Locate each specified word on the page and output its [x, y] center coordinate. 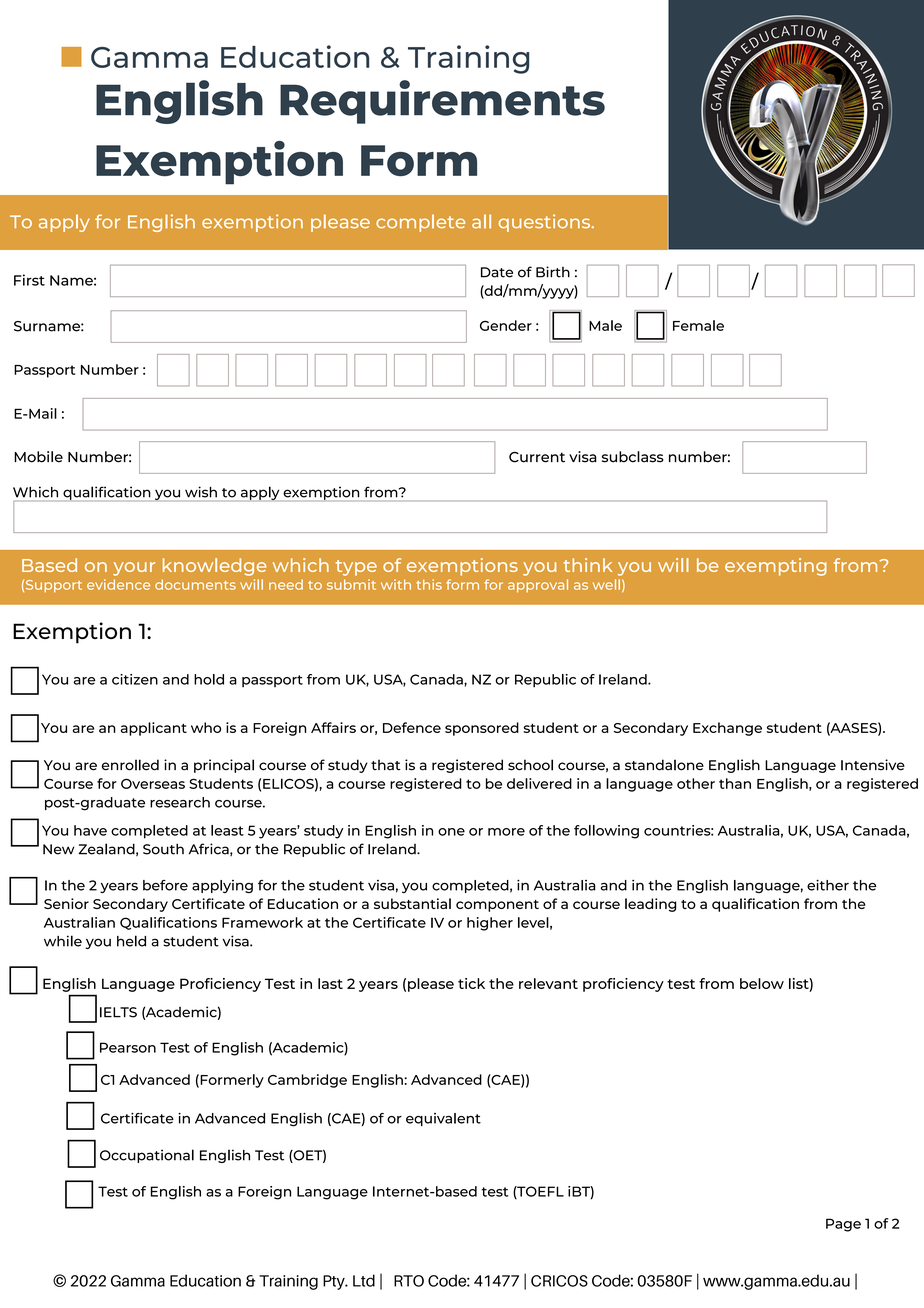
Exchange [727, 729]
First [29, 280]
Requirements [442, 102]
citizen [135, 679]
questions [546, 223]
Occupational [147, 1156]
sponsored [482, 729]
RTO [409, 1281]
